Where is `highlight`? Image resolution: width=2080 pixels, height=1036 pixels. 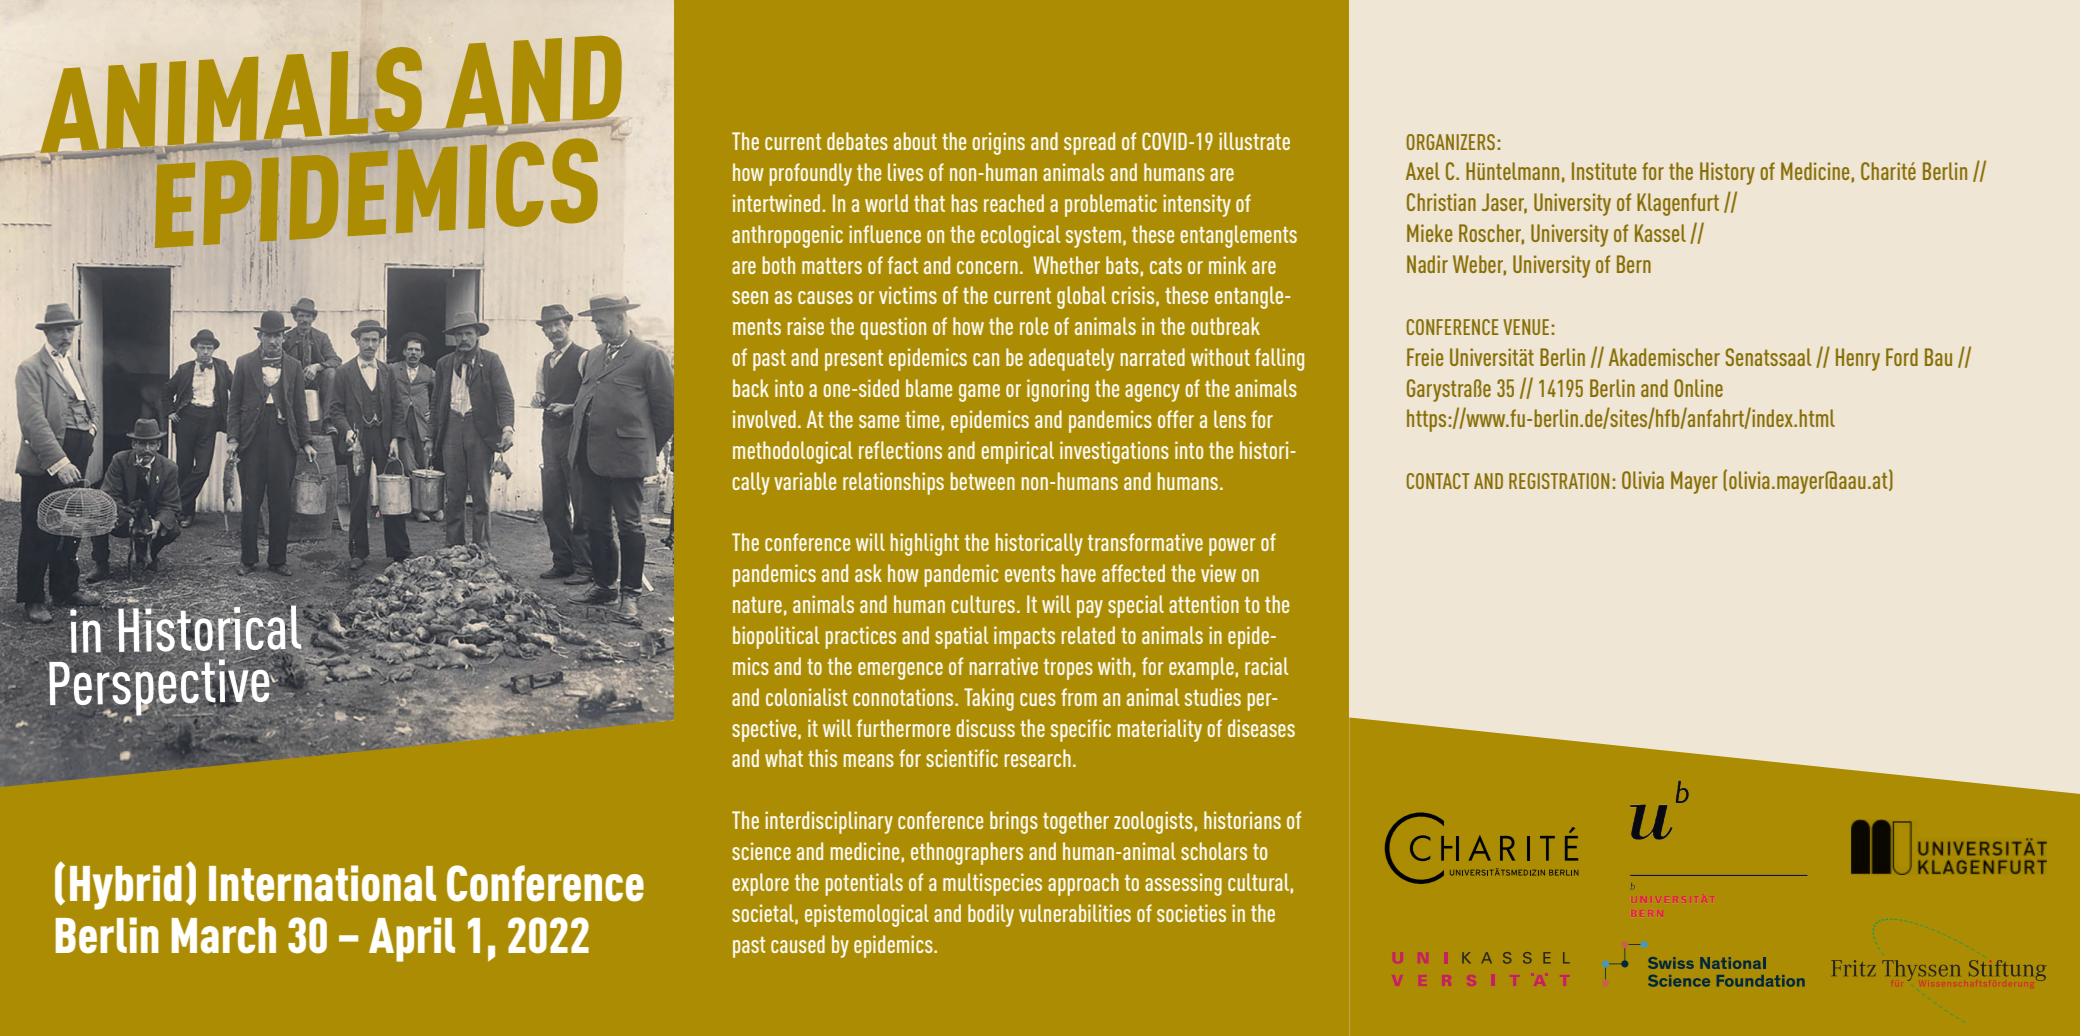 highlight is located at coordinates (924, 544).
